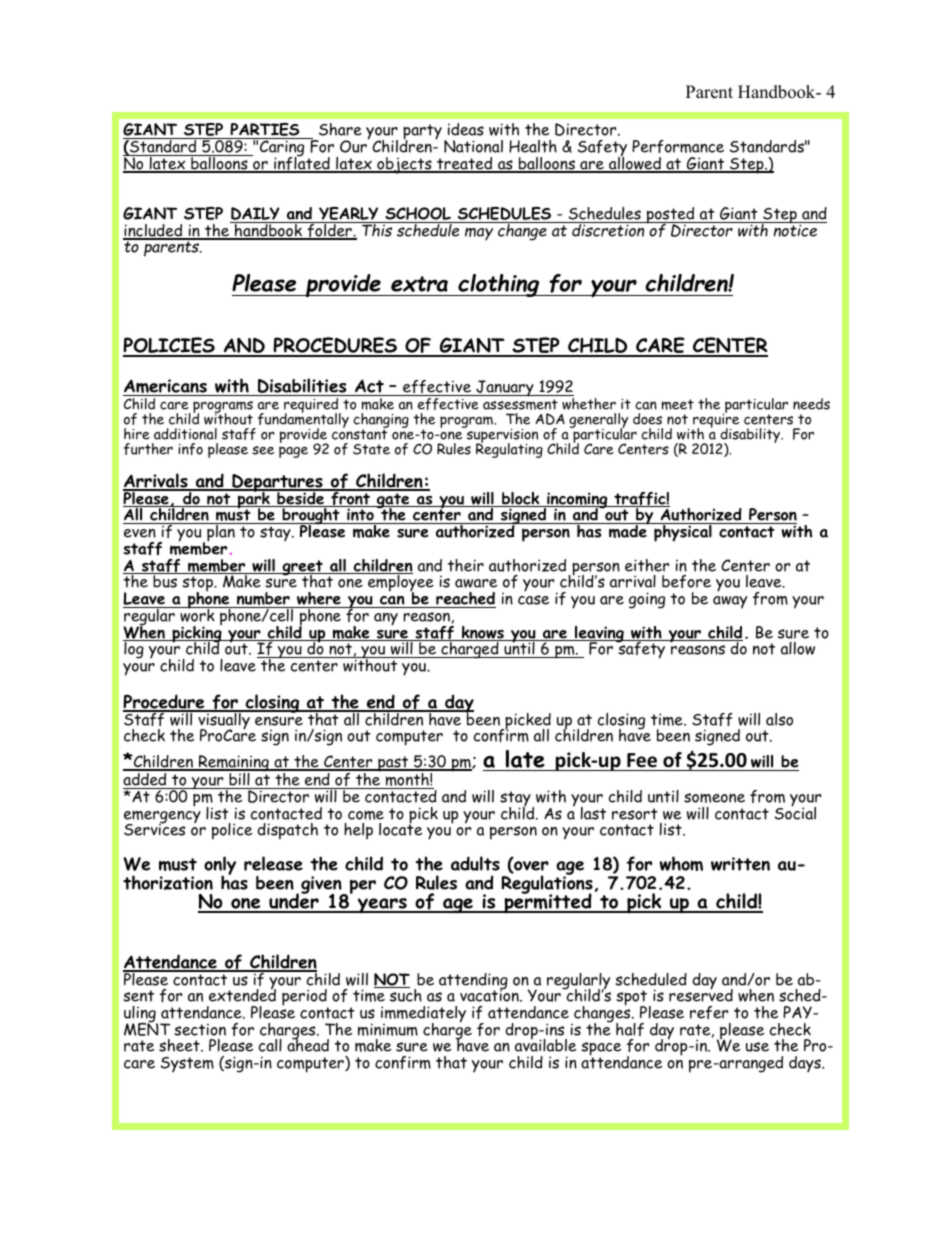 This image has width=952, height=1233. What do you see at coordinates (180, 1045) in the image?
I see `sheet` at bounding box center [180, 1045].
